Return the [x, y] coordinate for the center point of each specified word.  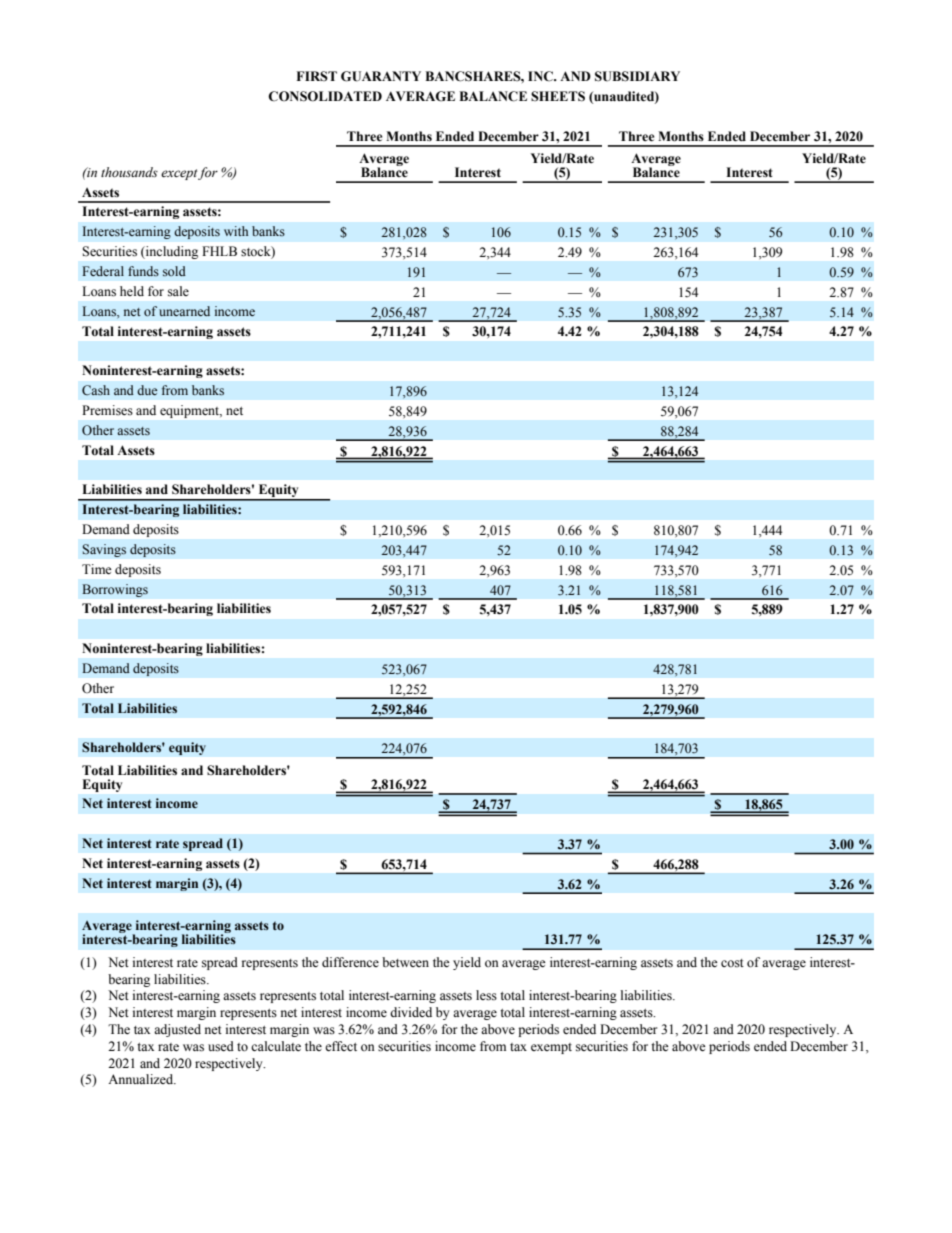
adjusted [177, 1030]
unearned [184, 311]
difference [350, 962]
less [486, 995]
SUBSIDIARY [637, 76]
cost [732, 963]
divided [411, 1012]
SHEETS [558, 96]
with [236, 231]
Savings [104, 550]
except [180, 174]
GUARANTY [381, 76]
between [405, 962]
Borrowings [115, 590]
